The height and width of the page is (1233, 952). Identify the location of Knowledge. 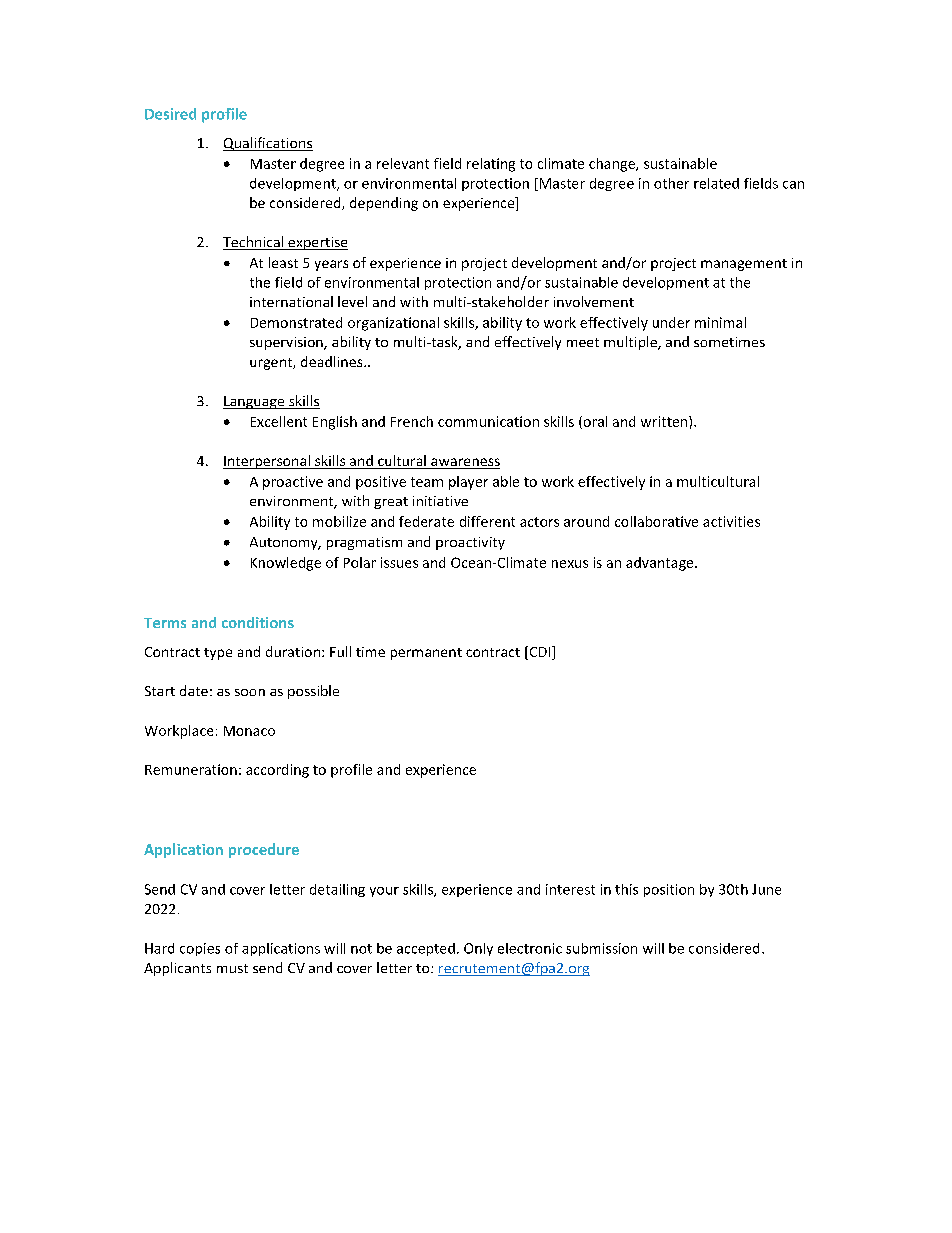
(286, 564).
